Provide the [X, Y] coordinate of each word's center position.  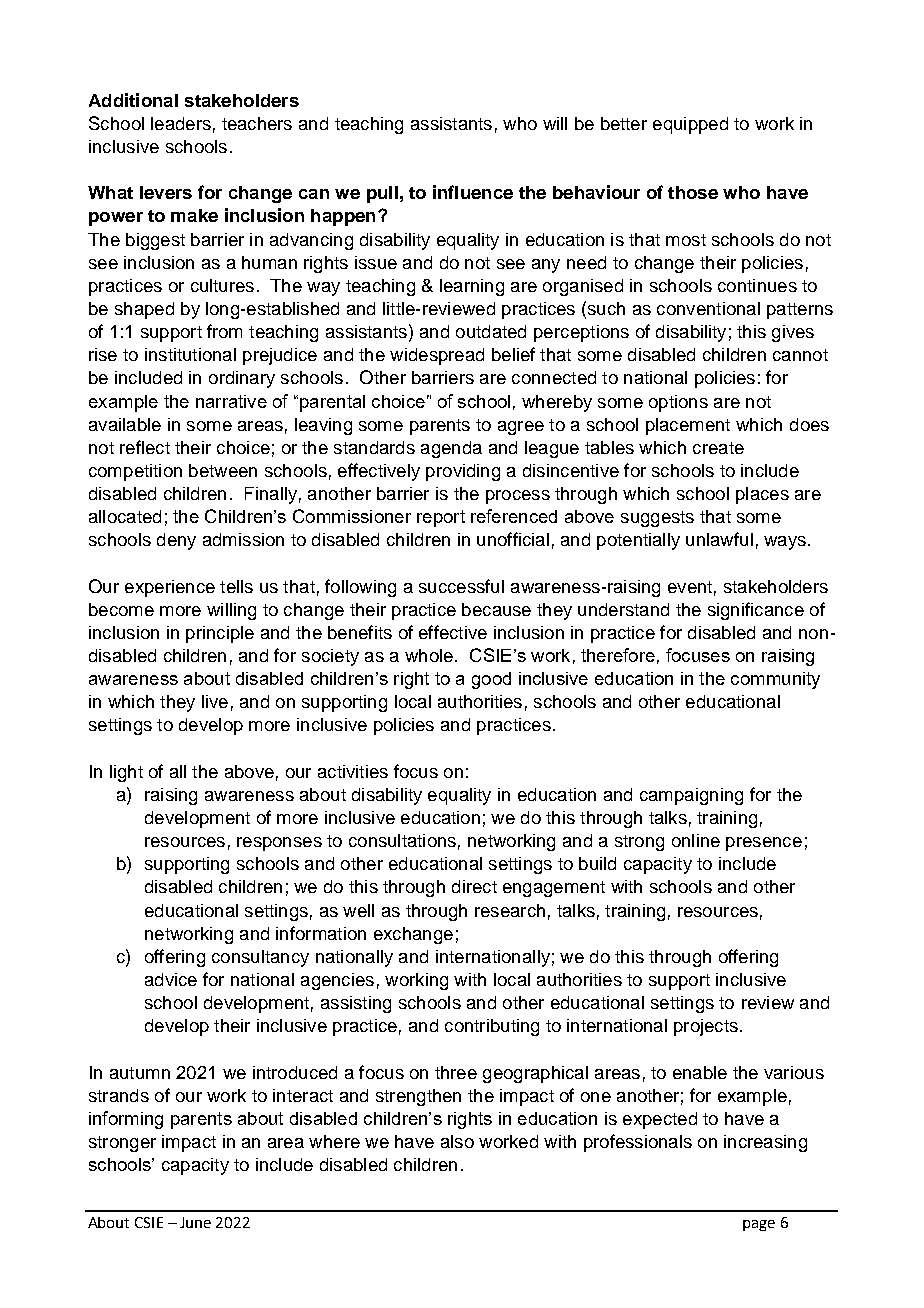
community [775, 680]
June [195, 1222]
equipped [690, 125]
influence [473, 192]
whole [429, 655]
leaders [181, 123]
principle [220, 634]
